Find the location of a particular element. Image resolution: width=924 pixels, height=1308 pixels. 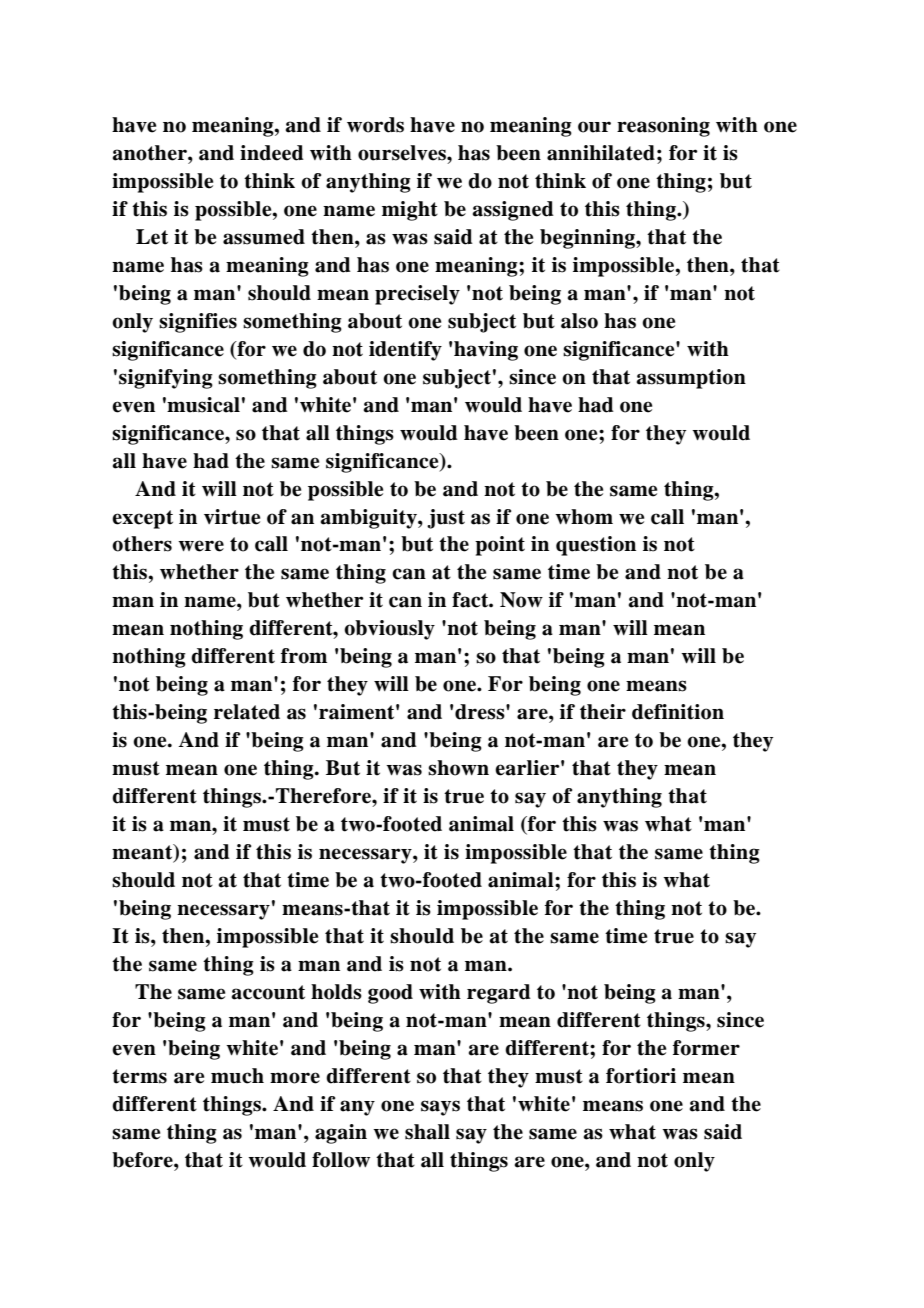

annihilated is located at coordinates (601, 153).
